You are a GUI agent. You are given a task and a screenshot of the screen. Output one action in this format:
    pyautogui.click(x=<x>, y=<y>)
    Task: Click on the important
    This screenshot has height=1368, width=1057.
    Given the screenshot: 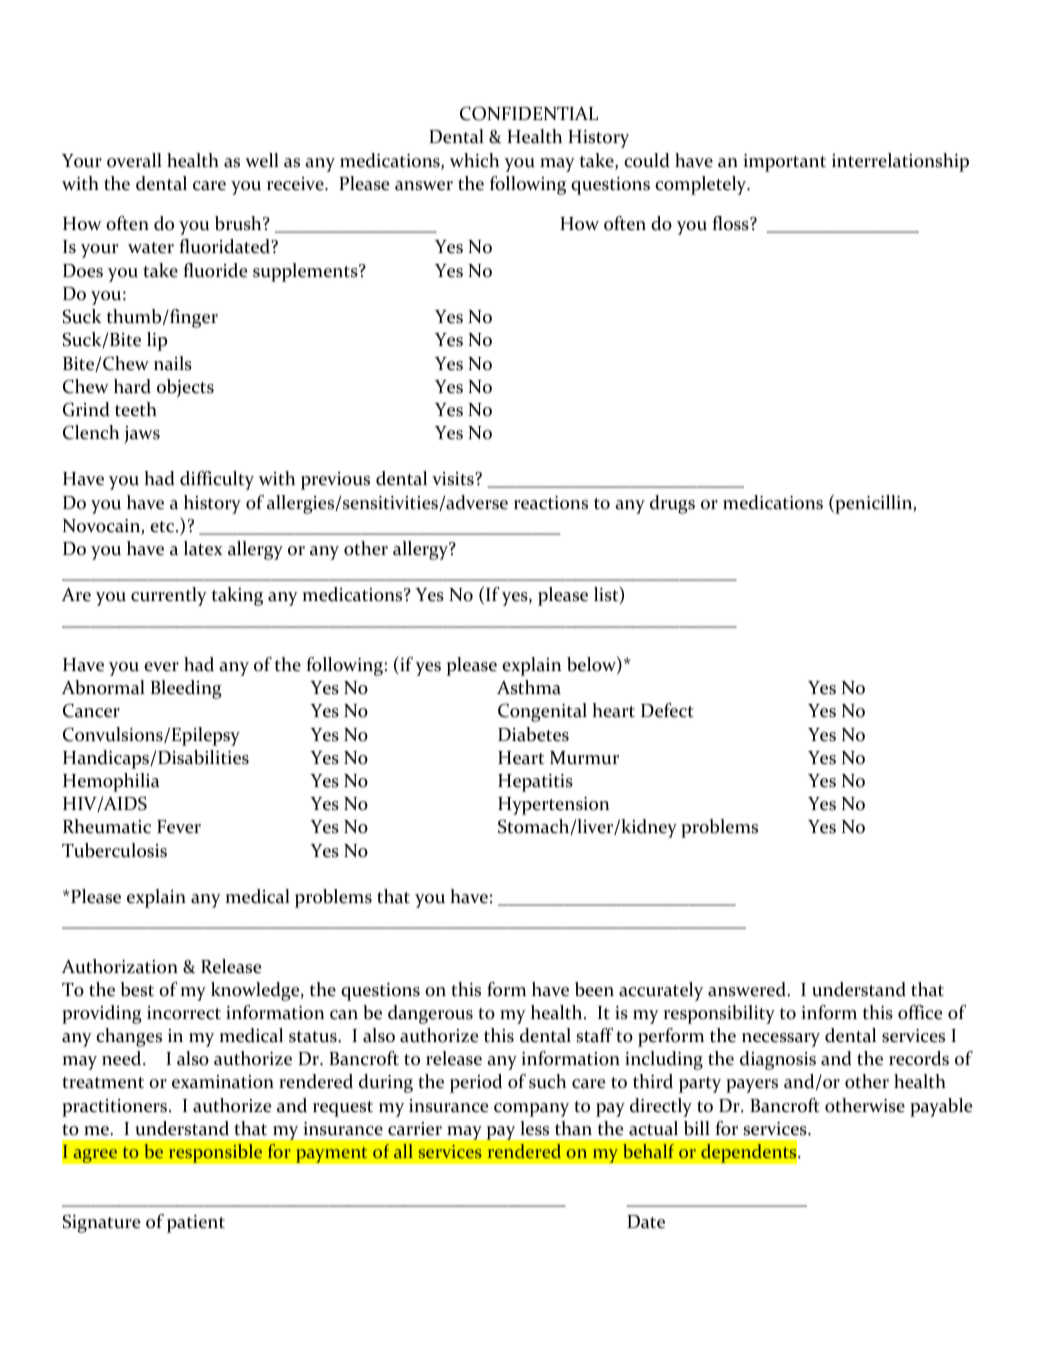 What is the action you would take?
    pyautogui.click(x=784, y=163)
